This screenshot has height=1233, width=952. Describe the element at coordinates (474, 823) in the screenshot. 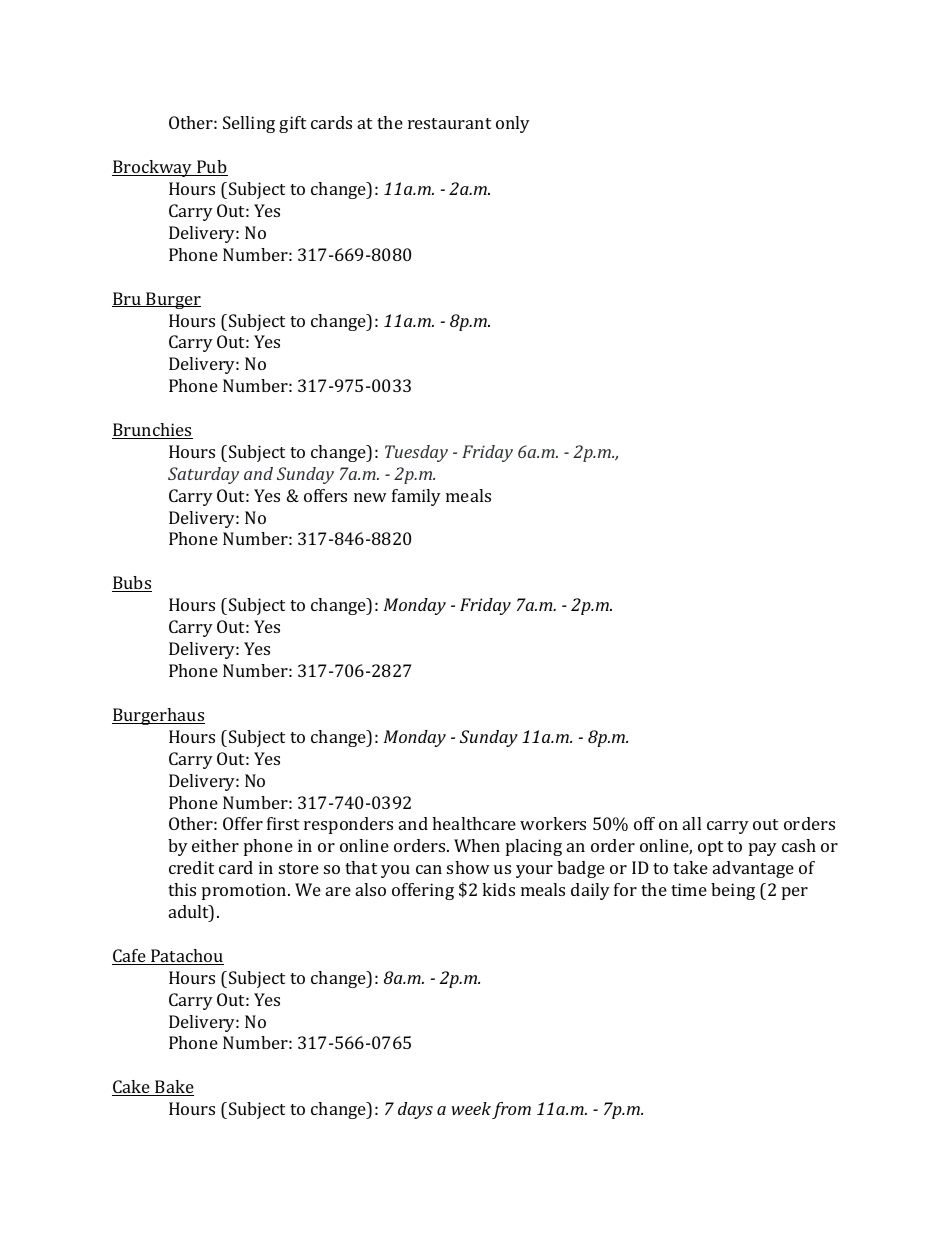

I see `healthcare` at that location.
